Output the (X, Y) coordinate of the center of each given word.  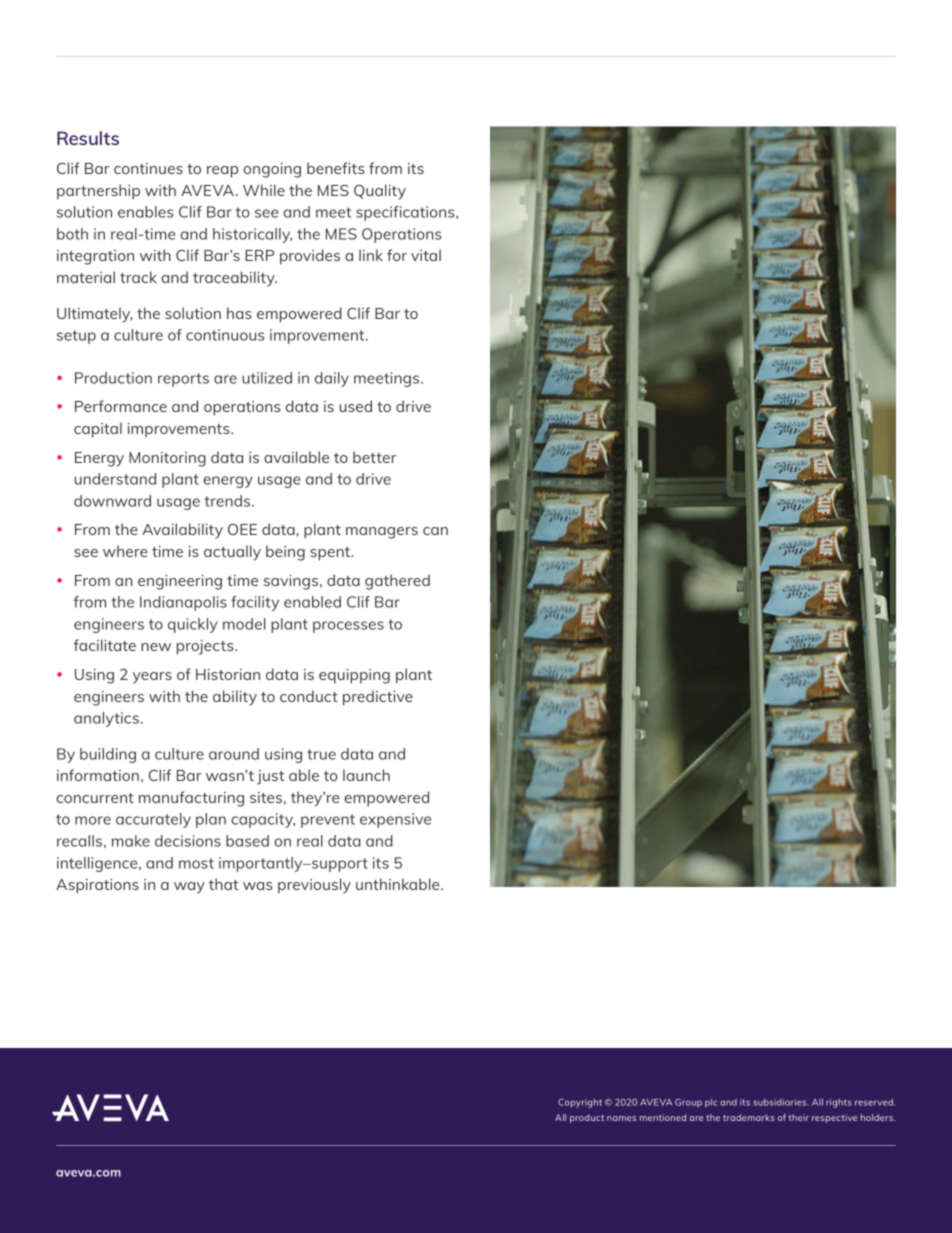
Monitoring (167, 459)
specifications (406, 213)
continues (148, 168)
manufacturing (191, 799)
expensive (395, 820)
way (189, 888)
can (435, 531)
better (374, 457)
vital (426, 255)
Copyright (580, 1103)
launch (366, 775)
